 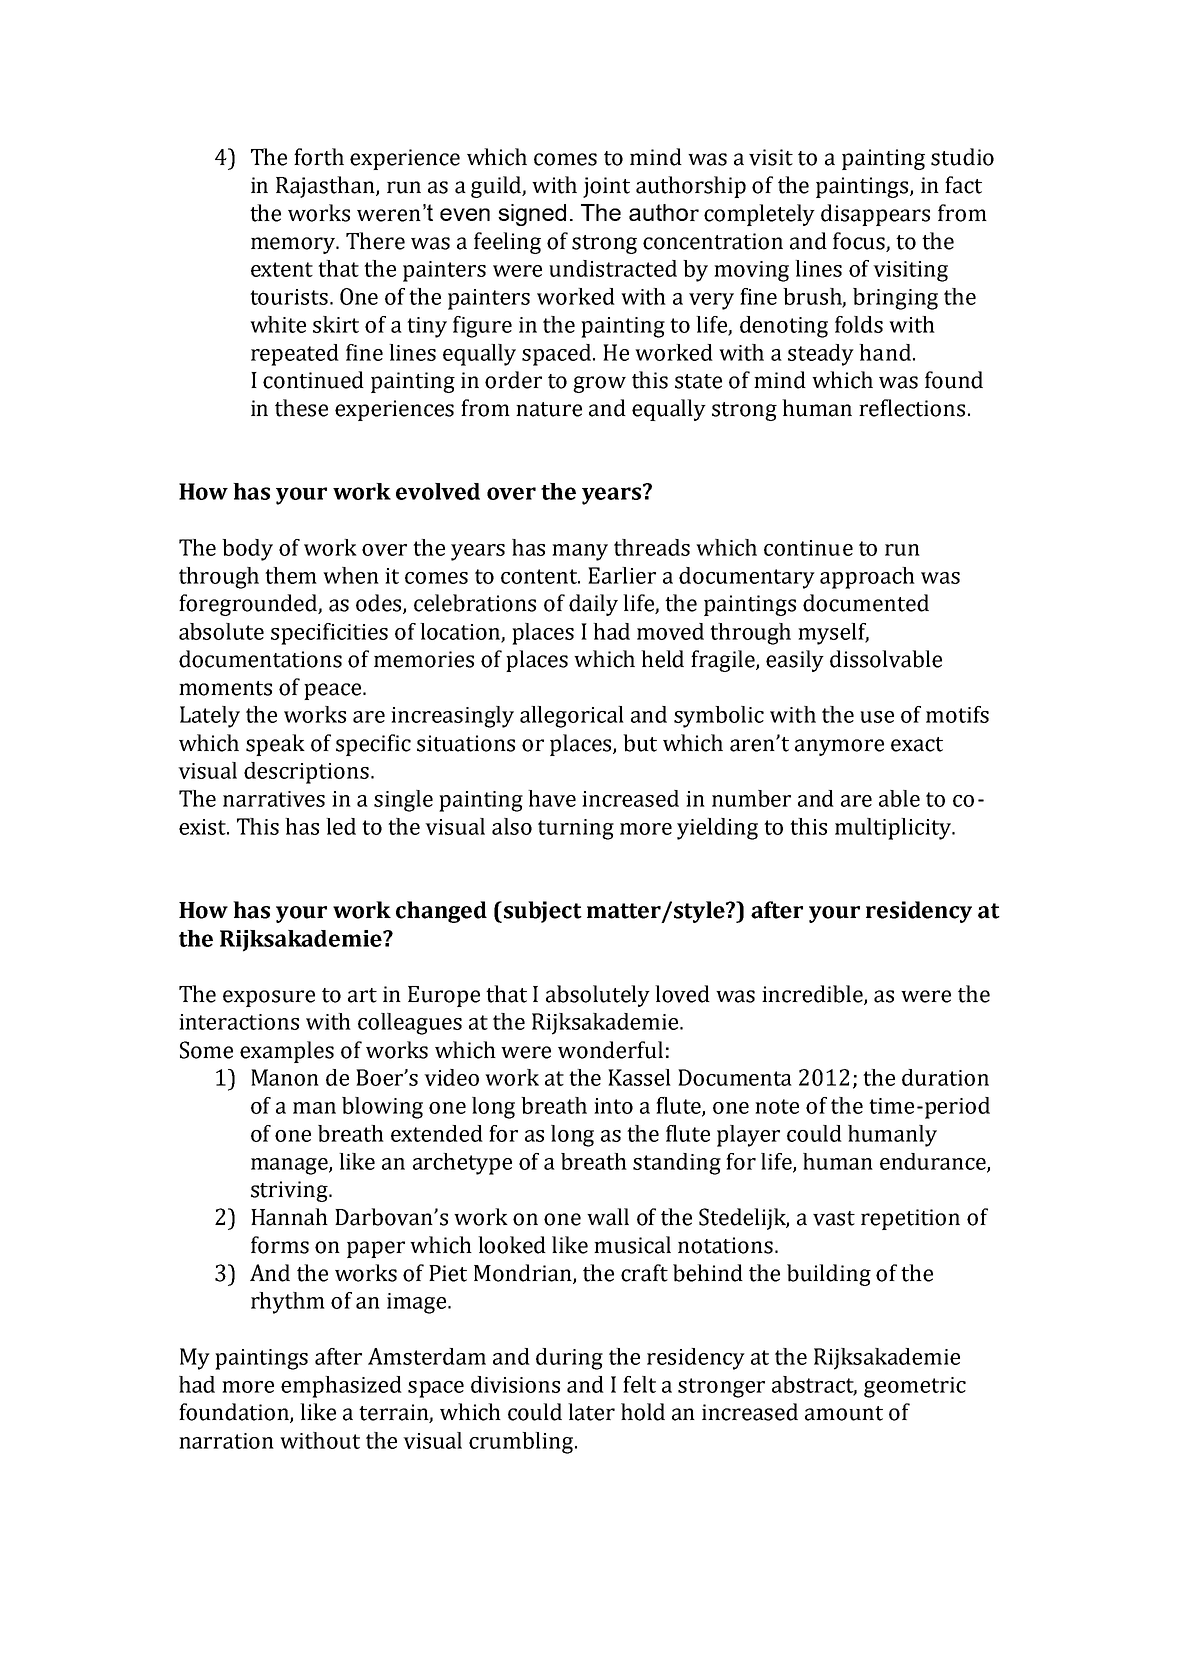 What do you see at coordinates (591, 1412) in the screenshot?
I see `later` at bounding box center [591, 1412].
